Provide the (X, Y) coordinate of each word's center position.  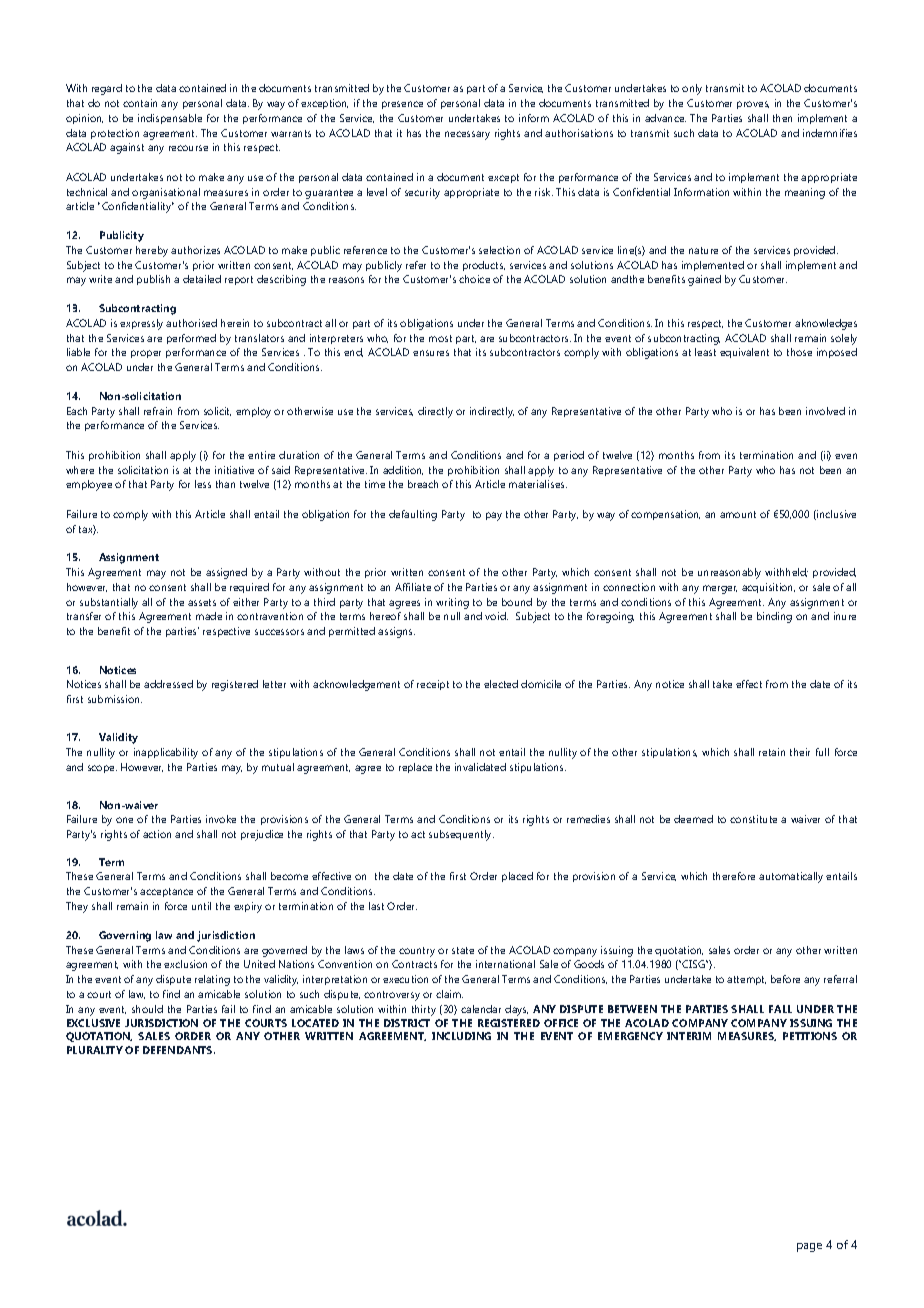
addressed (168, 684)
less (203, 484)
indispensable (170, 119)
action (157, 834)
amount (738, 514)
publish (153, 280)
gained (704, 280)
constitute (753, 819)
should (147, 1009)
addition (403, 470)
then (782, 118)
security (422, 193)
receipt (433, 685)
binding (774, 617)
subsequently (461, 835)
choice (474, 279)
